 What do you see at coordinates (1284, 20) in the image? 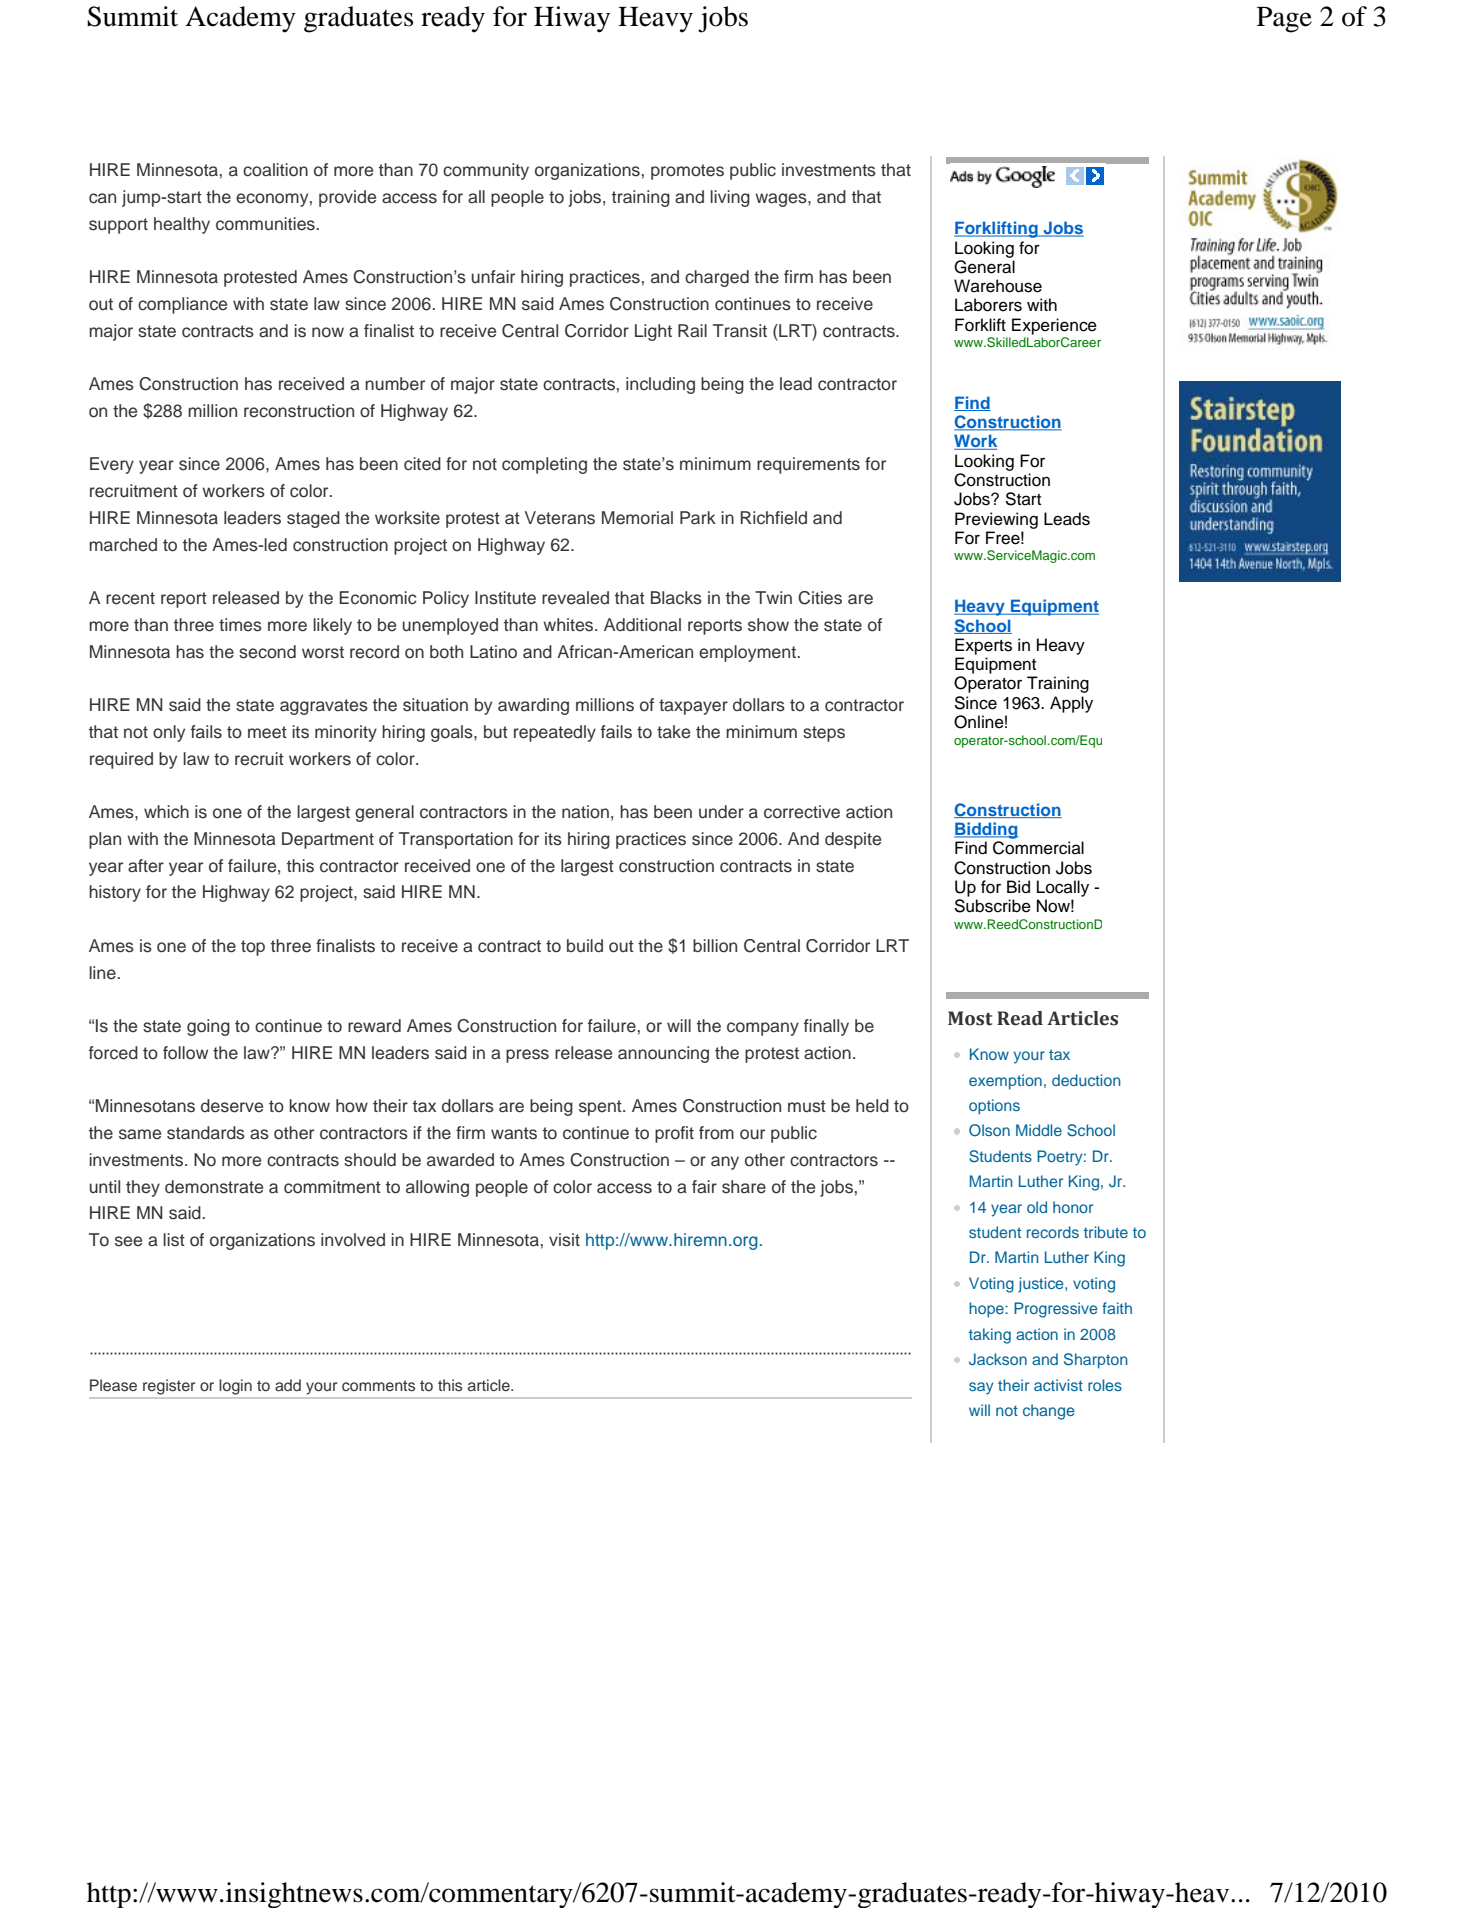
I see `Page` at bounding box center [1284, 20].
